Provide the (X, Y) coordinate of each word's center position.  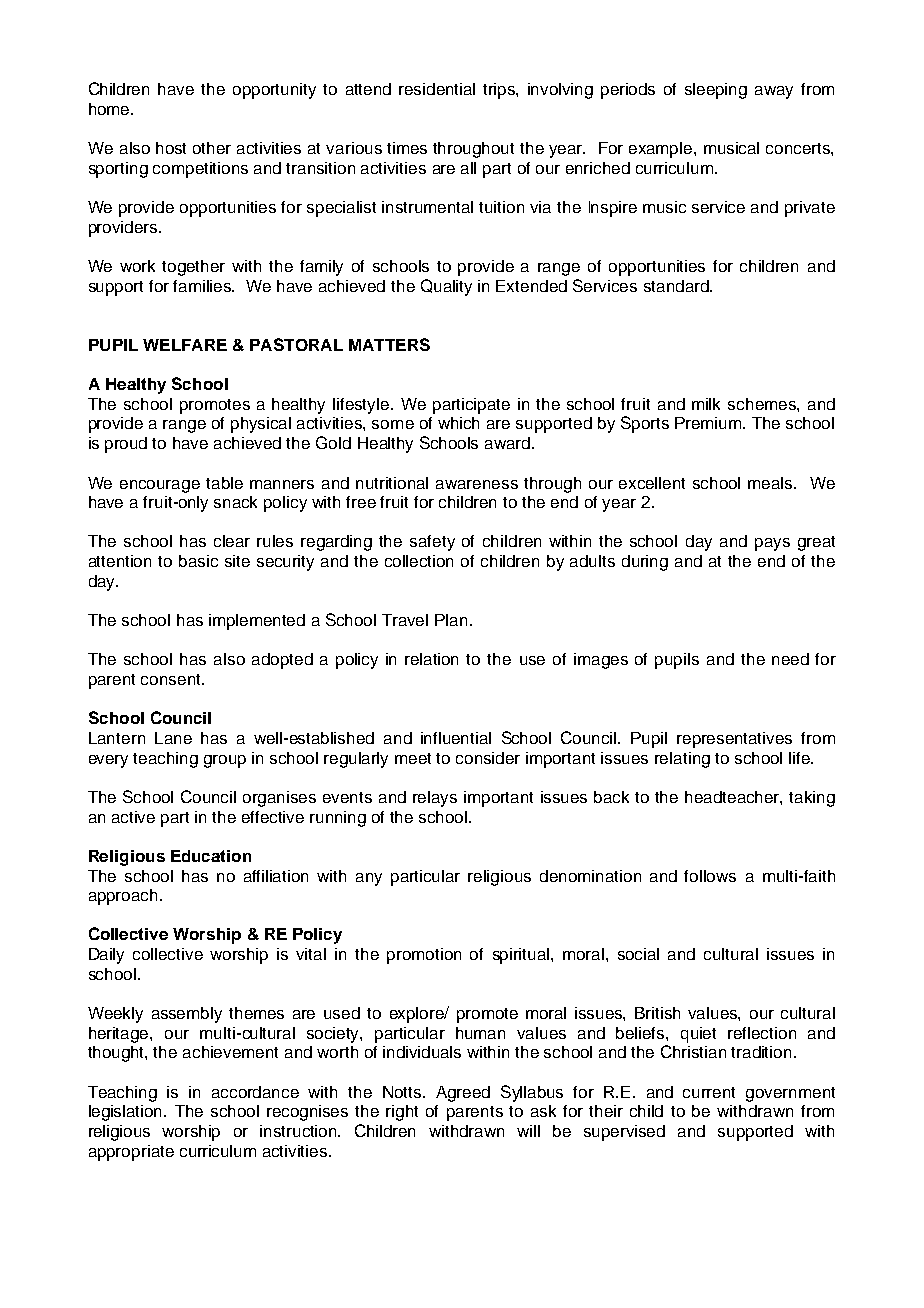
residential (437, 89)
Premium (709, 423)
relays (435, 799)
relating (682, 760)
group (225, 761)
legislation (127, 1113)
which (458, 423)
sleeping (716, 91)
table (224, 483)
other (212, 148)
